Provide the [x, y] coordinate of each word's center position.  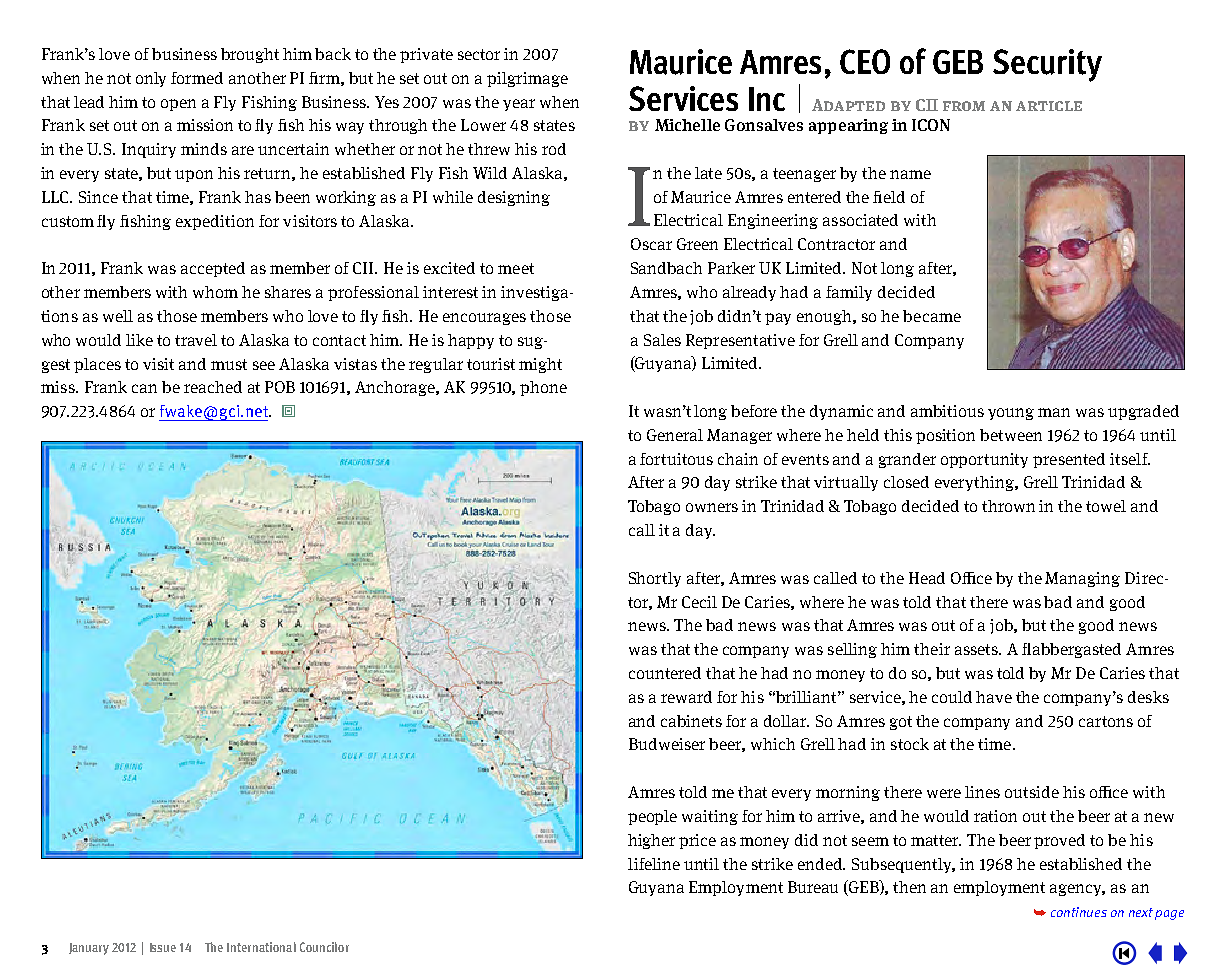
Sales [662, 340]
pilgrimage [527, 79]
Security [1047, 65]
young [1011, 414]
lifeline [654, 864]
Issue [163, 947]
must [229, 364]
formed [197, 78]
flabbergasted [1071, 650]
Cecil [699, 602]
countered [665, 673]
